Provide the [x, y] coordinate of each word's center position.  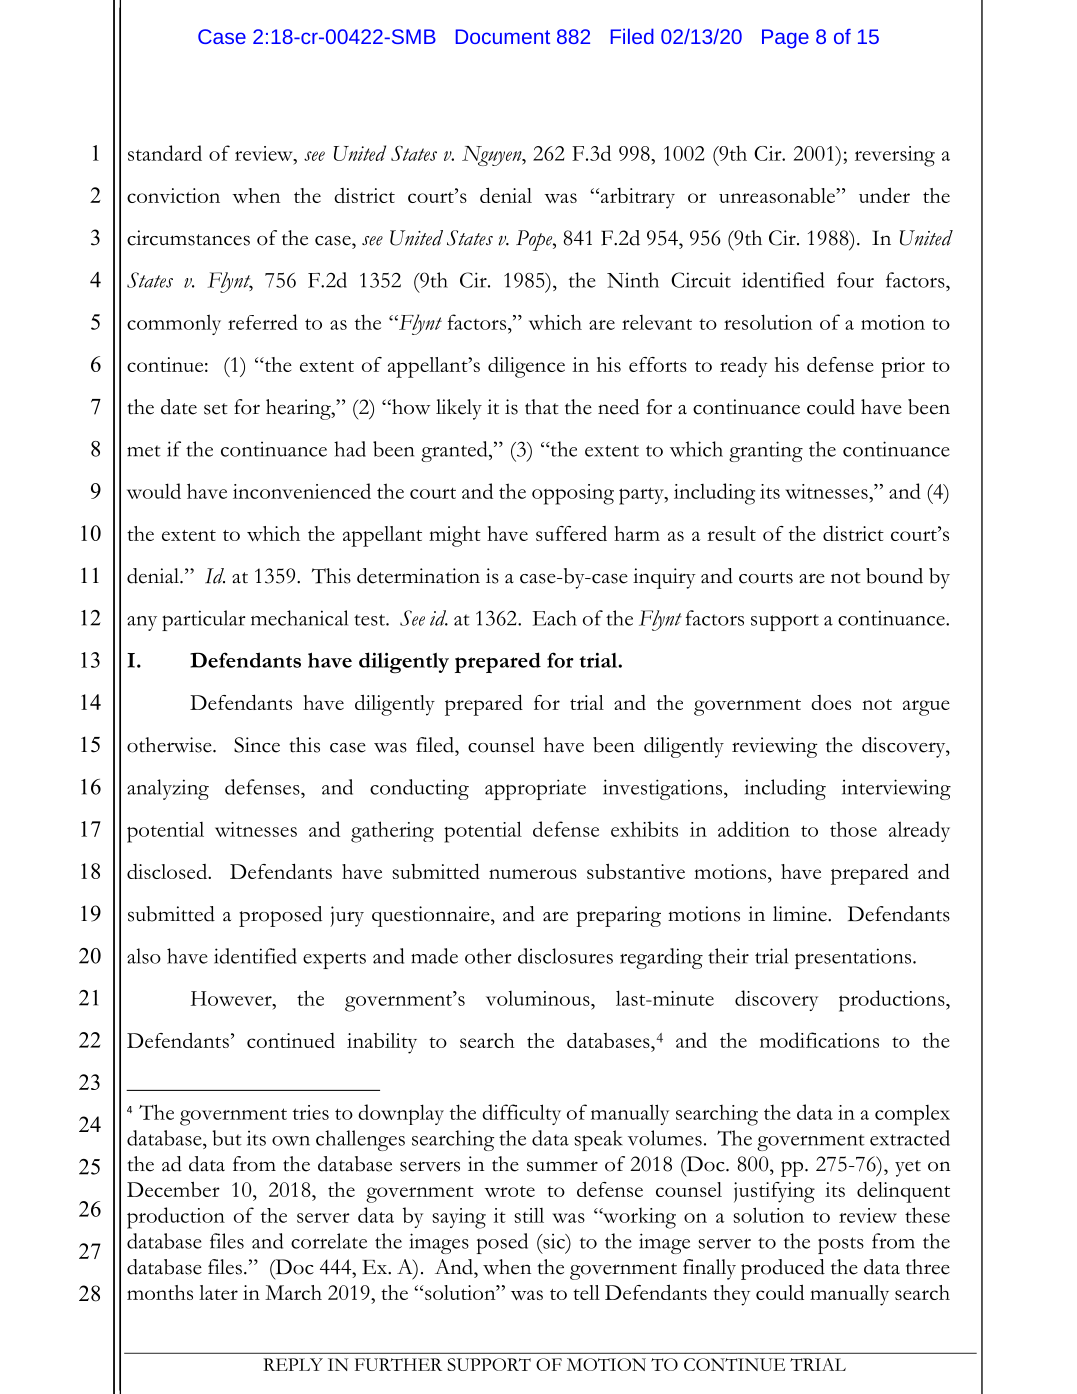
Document [503, 36]
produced [783, 1269]
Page [785, 39]
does [831, 702]
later [218, 1292]
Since [257, 745]
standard [165, 153]
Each [555, 618]
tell [586, 1292]
